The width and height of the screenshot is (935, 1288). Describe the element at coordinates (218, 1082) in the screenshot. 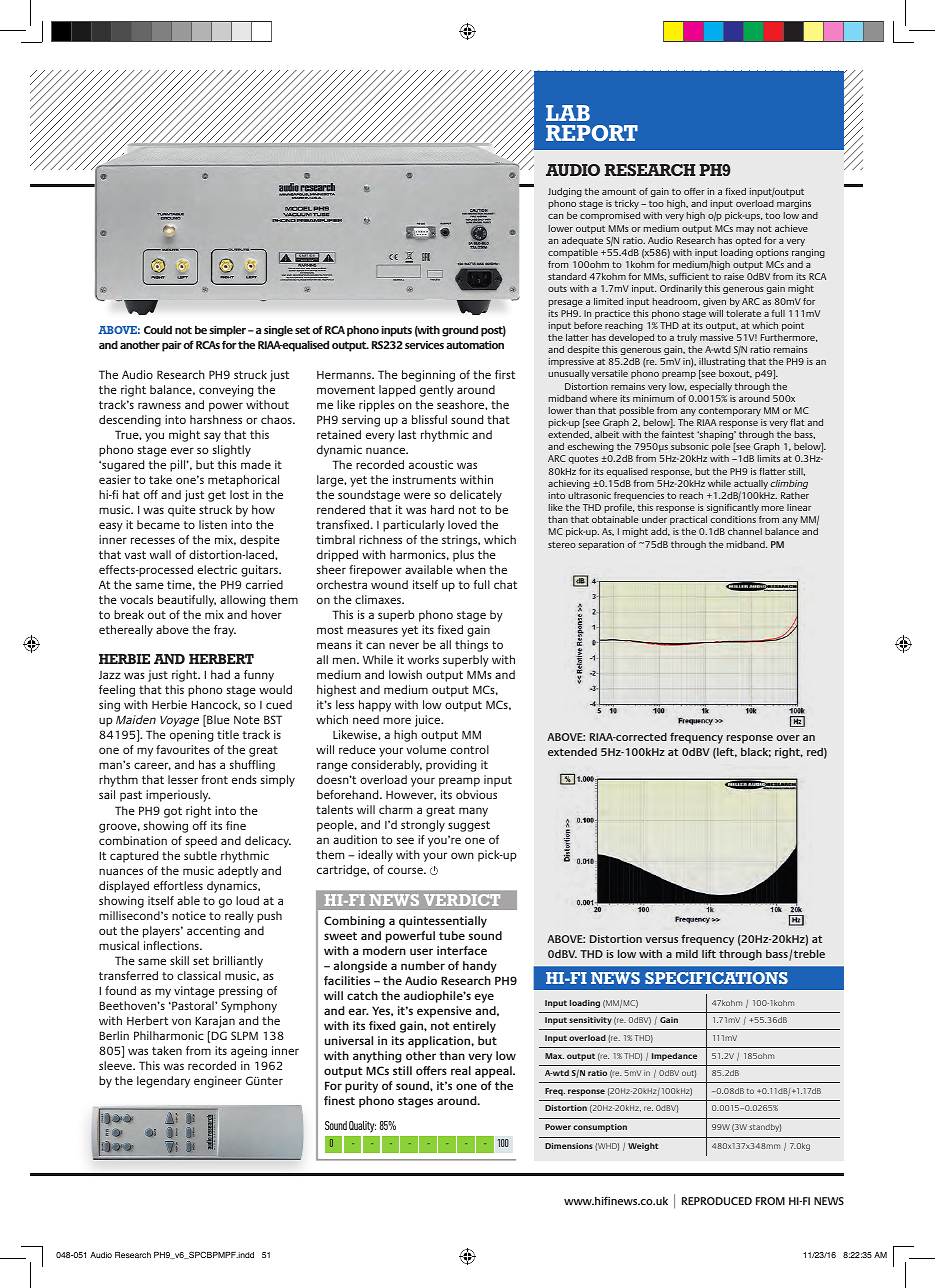

I see `engineer` at that location.
